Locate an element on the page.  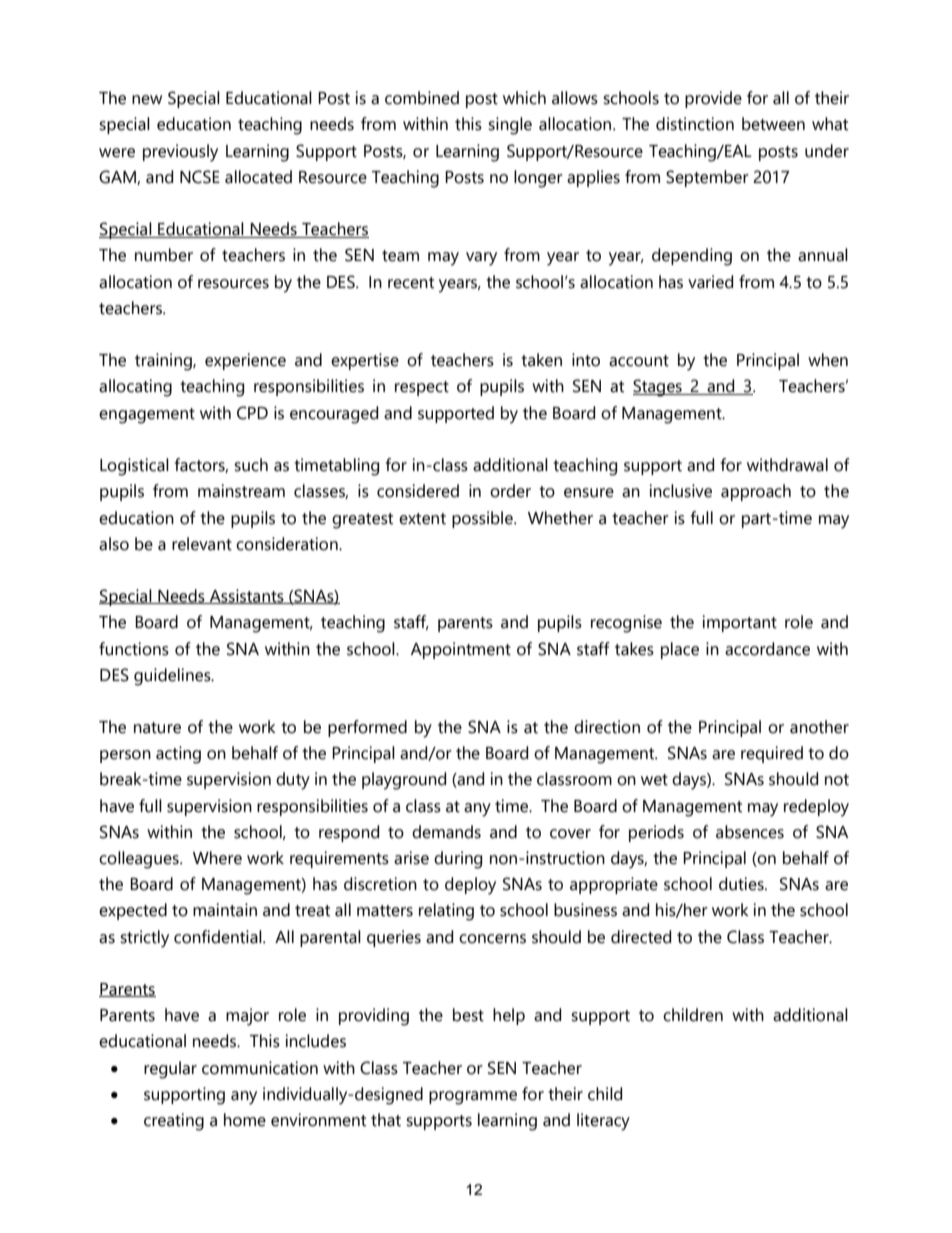
during is located at coordinates (458, 860).
